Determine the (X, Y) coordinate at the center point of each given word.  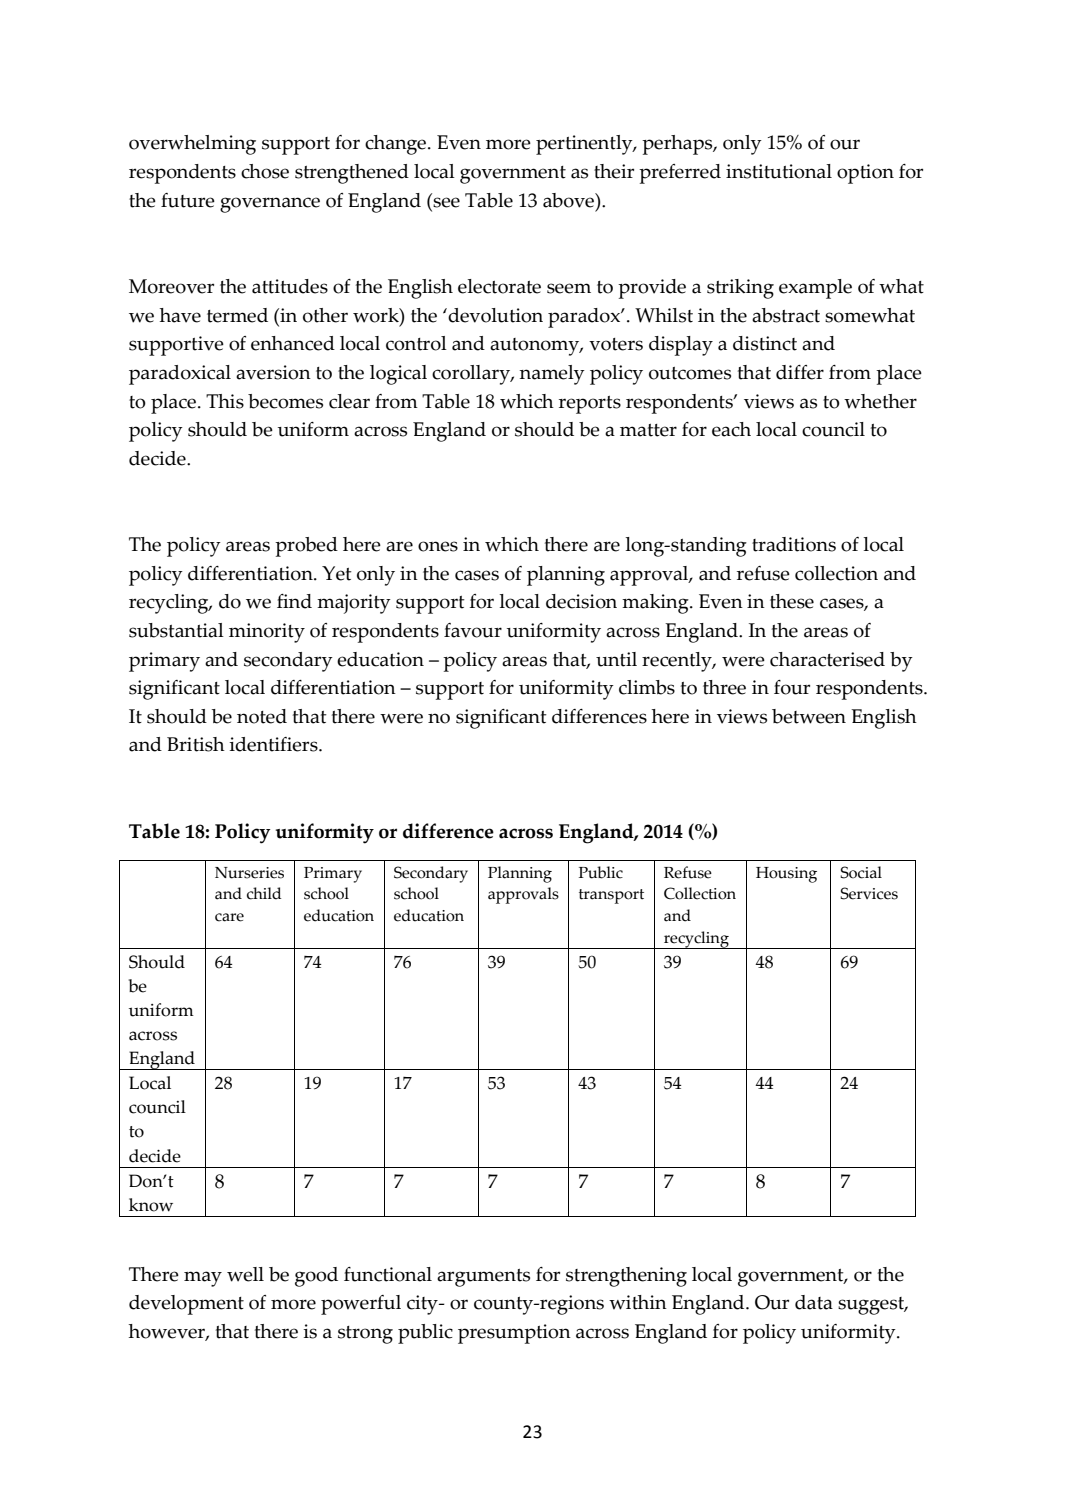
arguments (483, 1278)
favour (473, 630)
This (225, 401)
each (731, 429)
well (245, 1274)
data (814, 1302)
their (614, 171)
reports (590, 405)
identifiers (274, 744)
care (229, 917)
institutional (779, 171)
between (809, 716)
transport (611, 896)
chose (265, 171)
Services (869, 893)
